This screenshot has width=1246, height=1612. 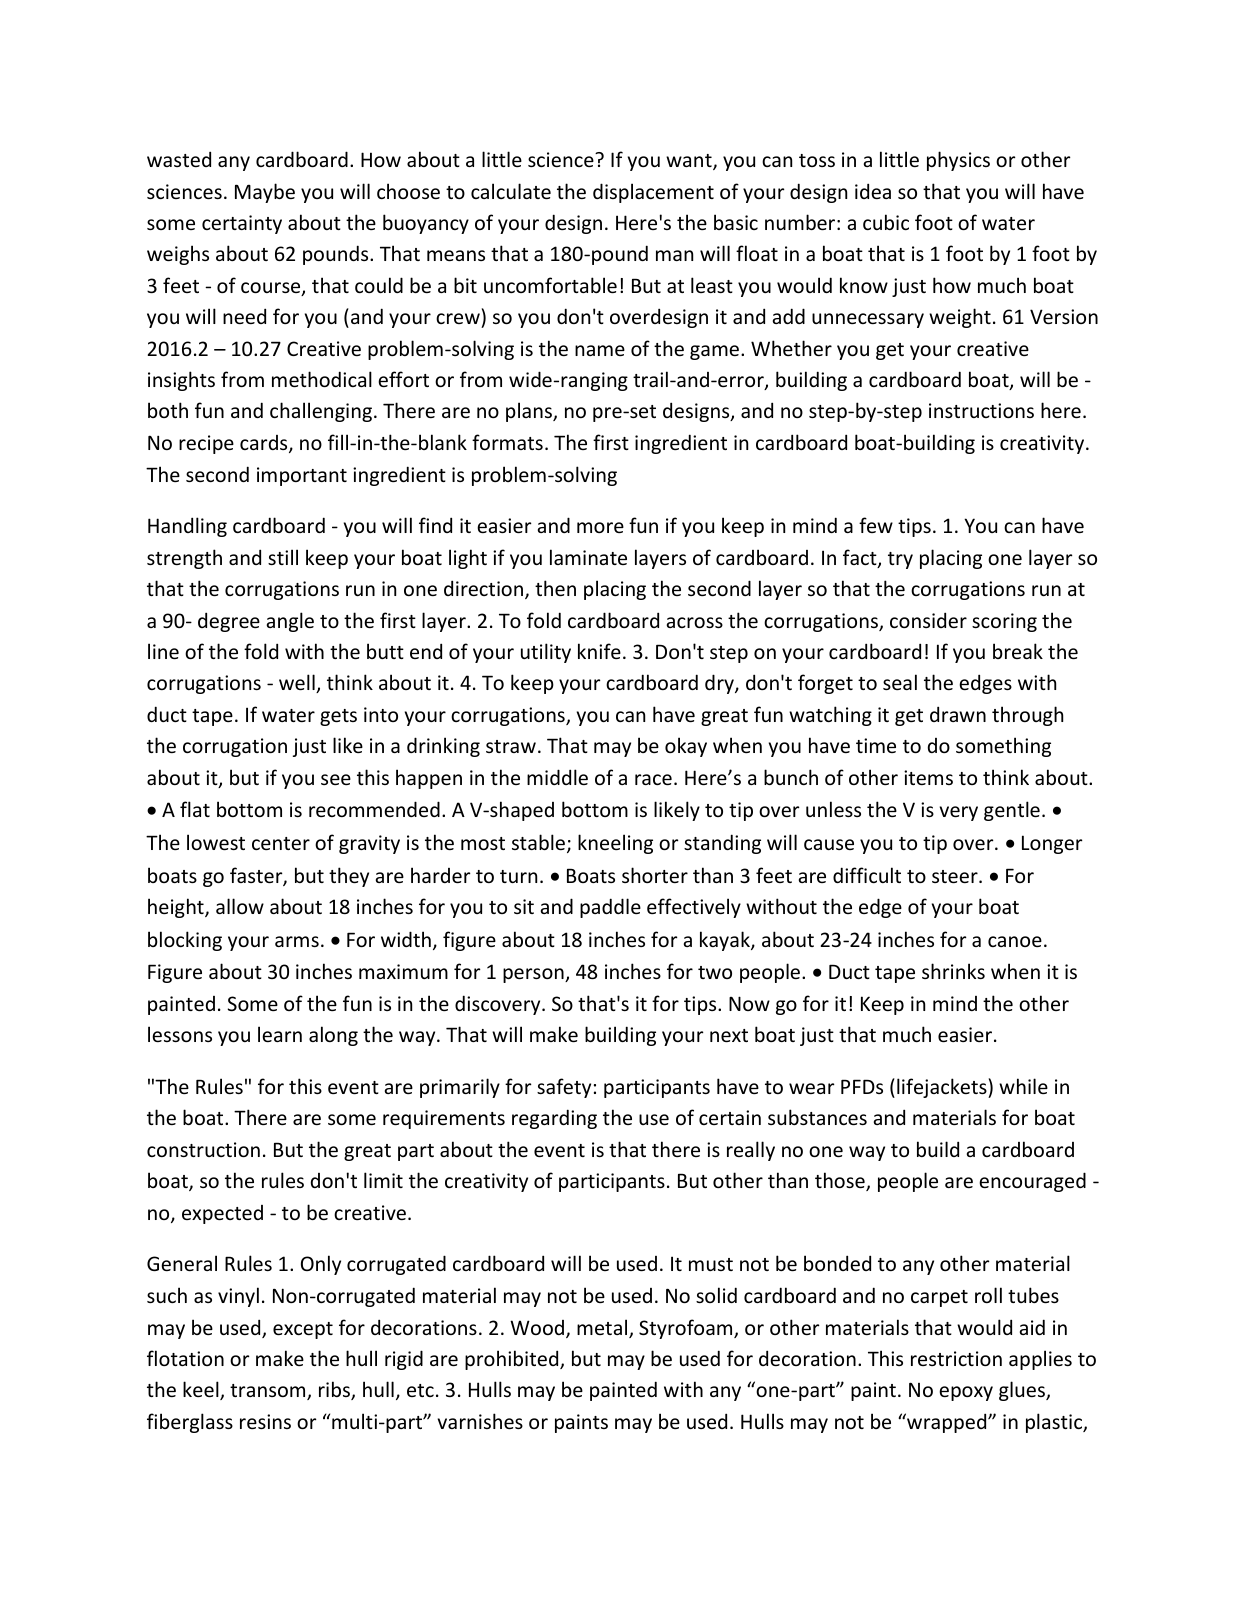 I want to click on race, so click(x=653, y=779).
